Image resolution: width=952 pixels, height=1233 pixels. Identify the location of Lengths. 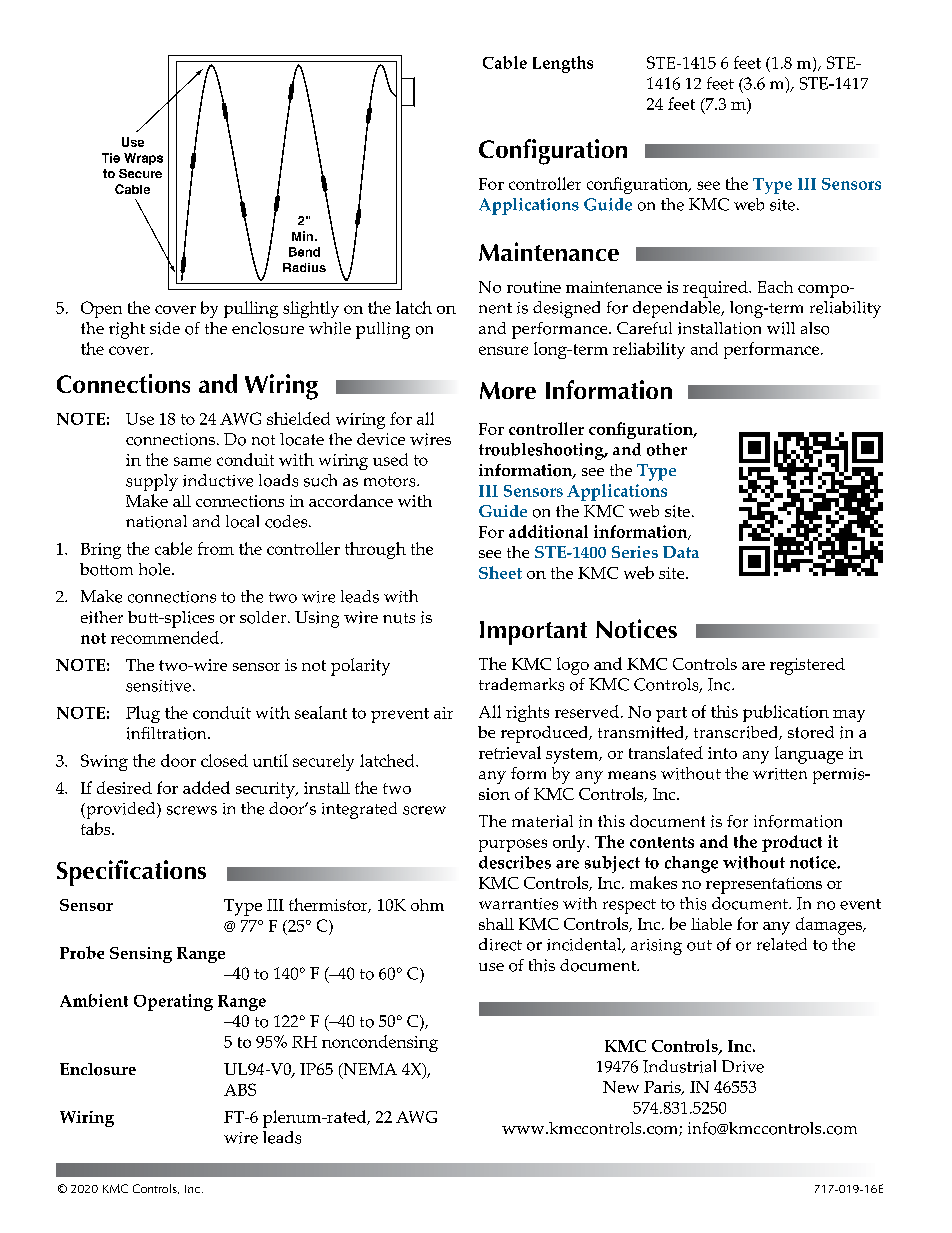
(563, 64).
